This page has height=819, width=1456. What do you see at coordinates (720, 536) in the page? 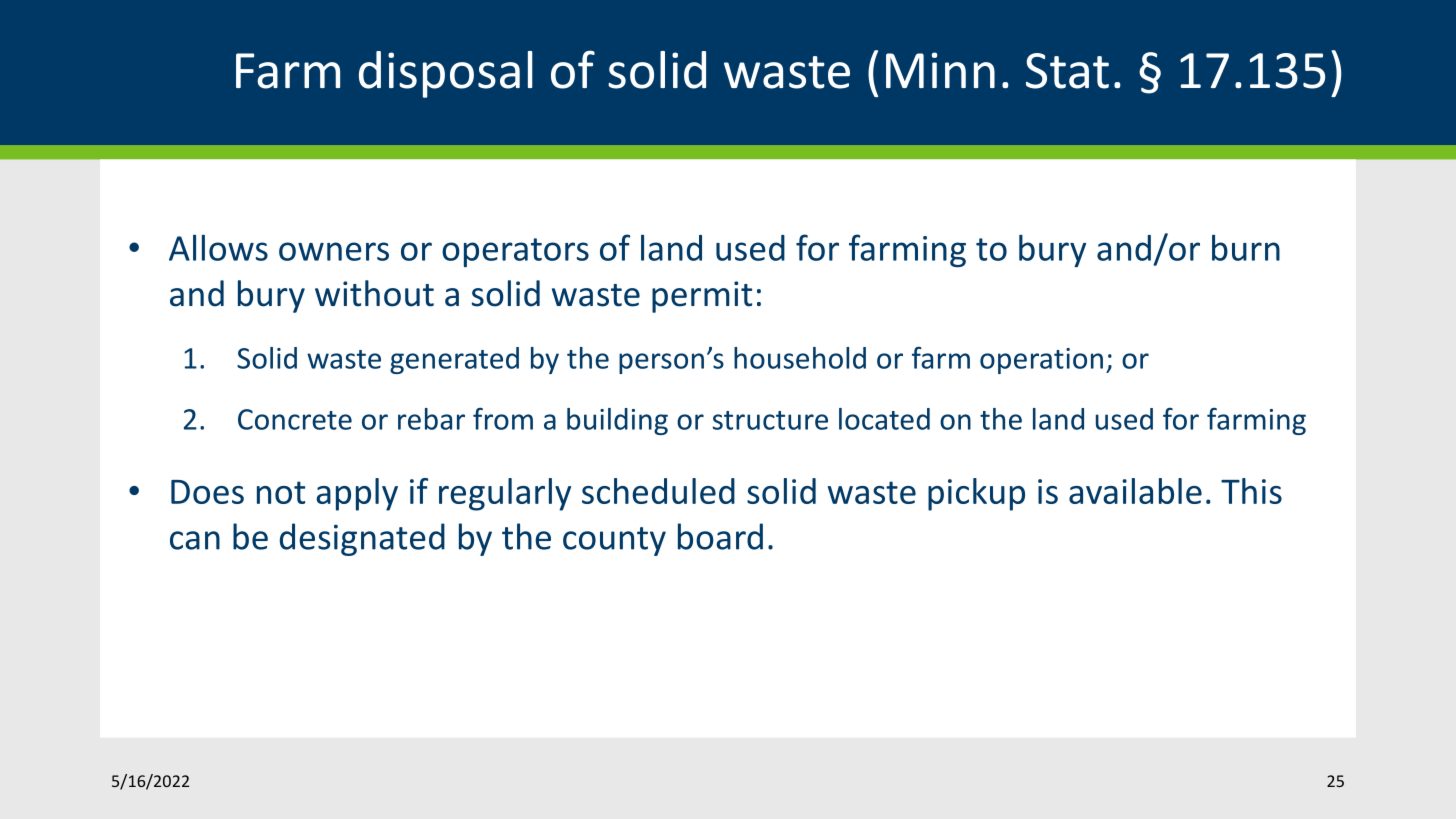
I see `board` at bounding box center [720, 536].
